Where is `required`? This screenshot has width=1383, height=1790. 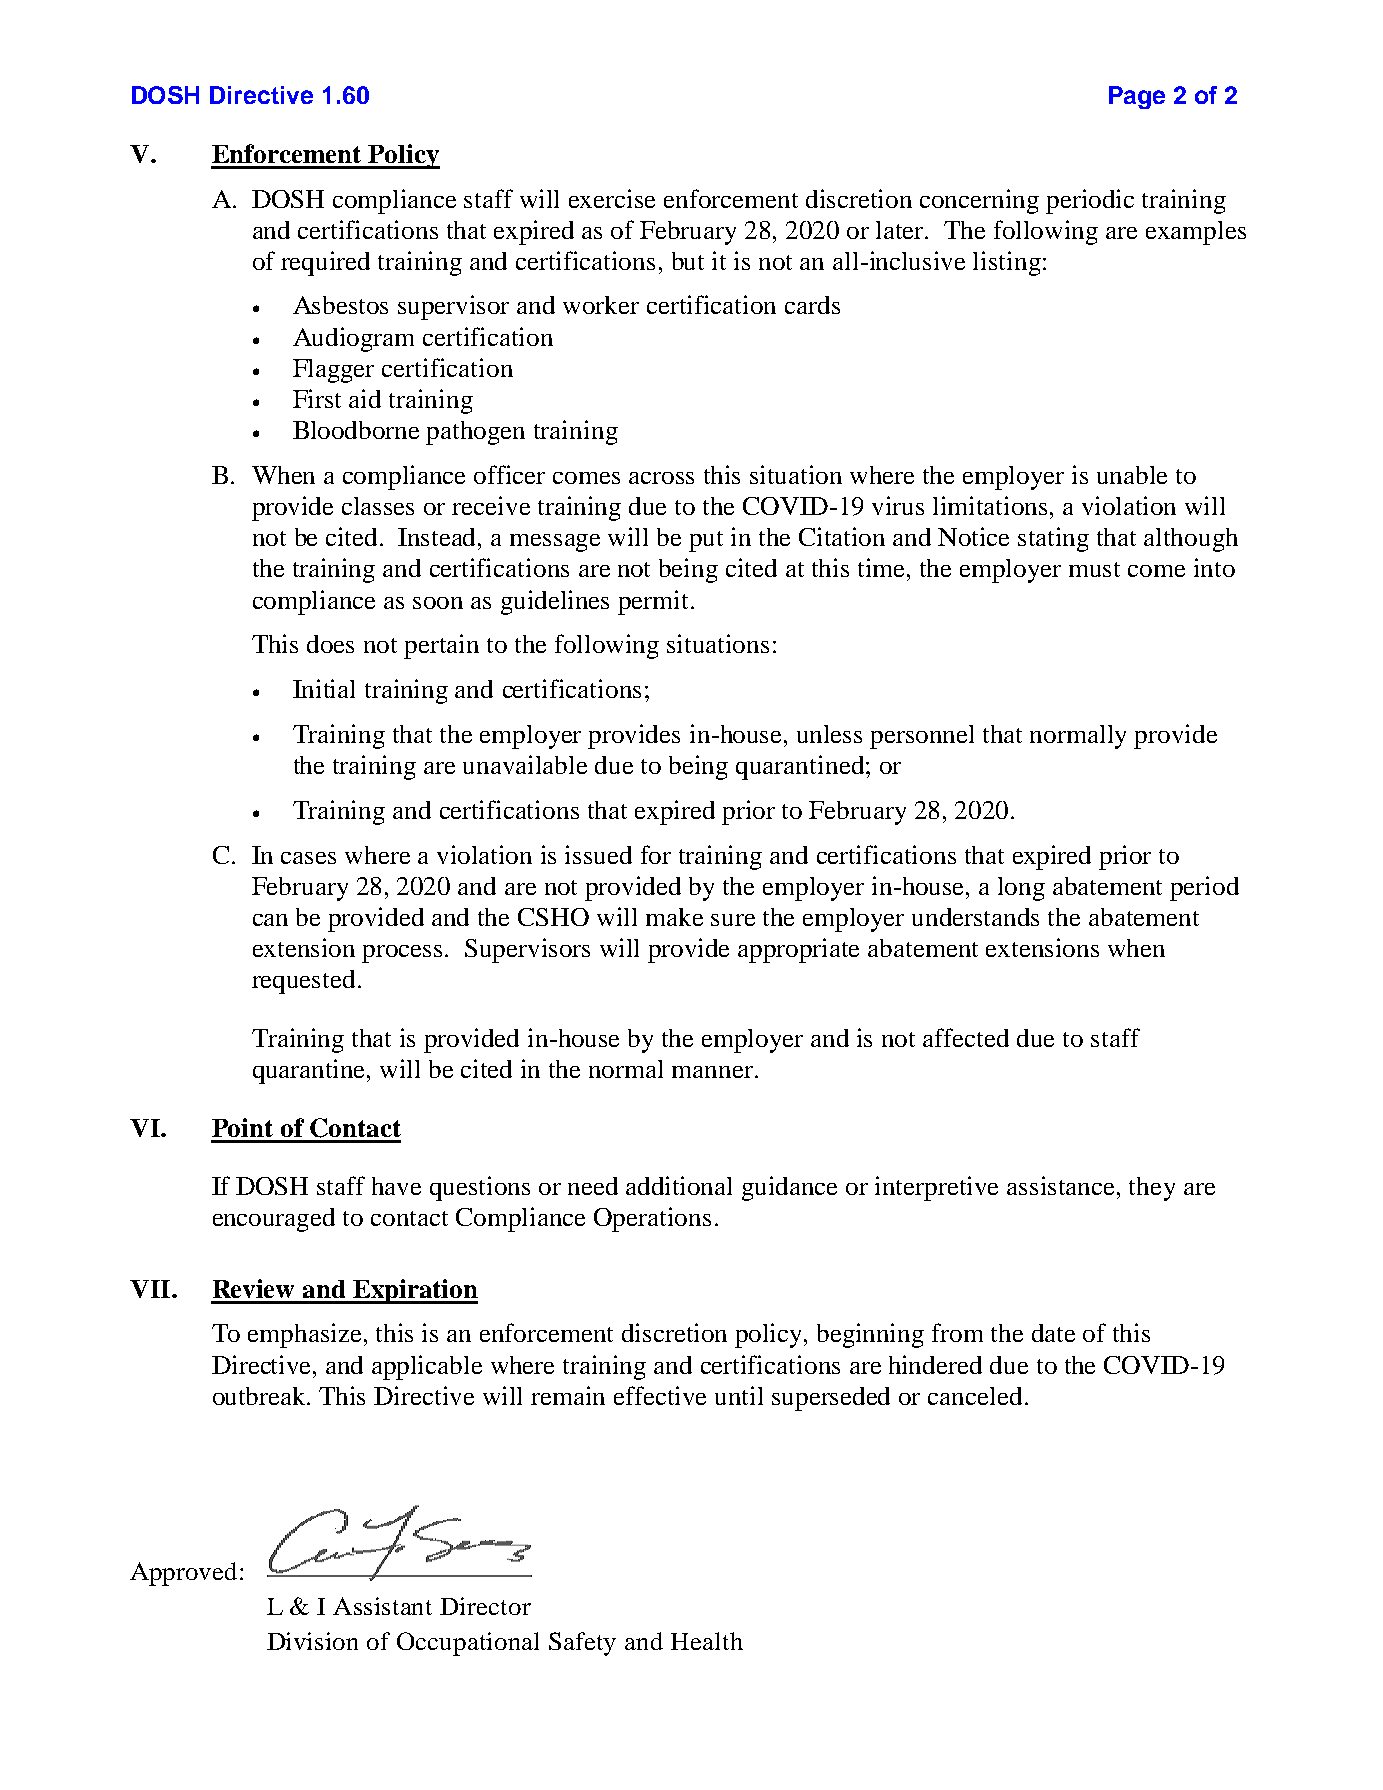 required is located at coordinates (325, 263).
